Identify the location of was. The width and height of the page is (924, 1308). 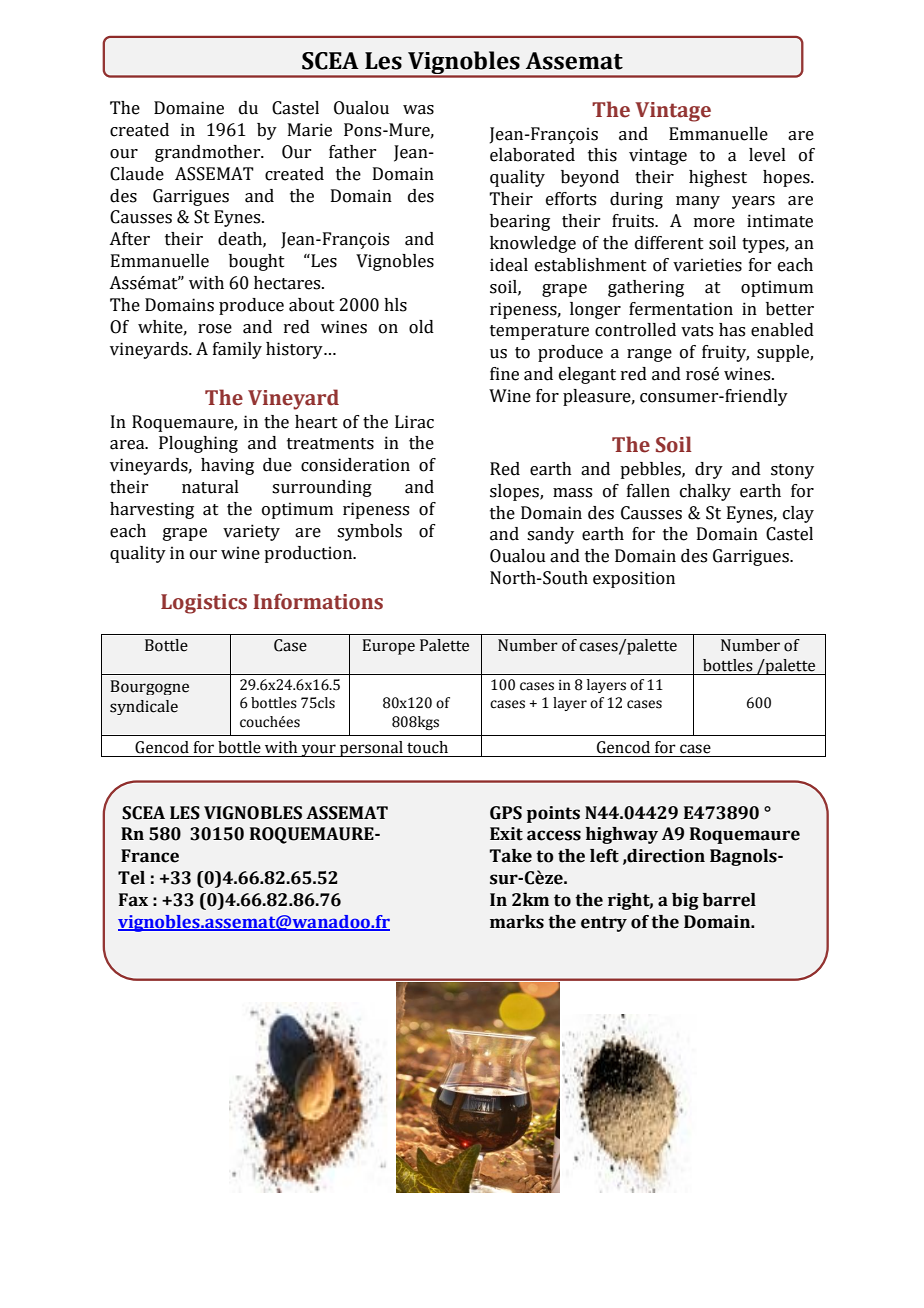
(418, 110).
